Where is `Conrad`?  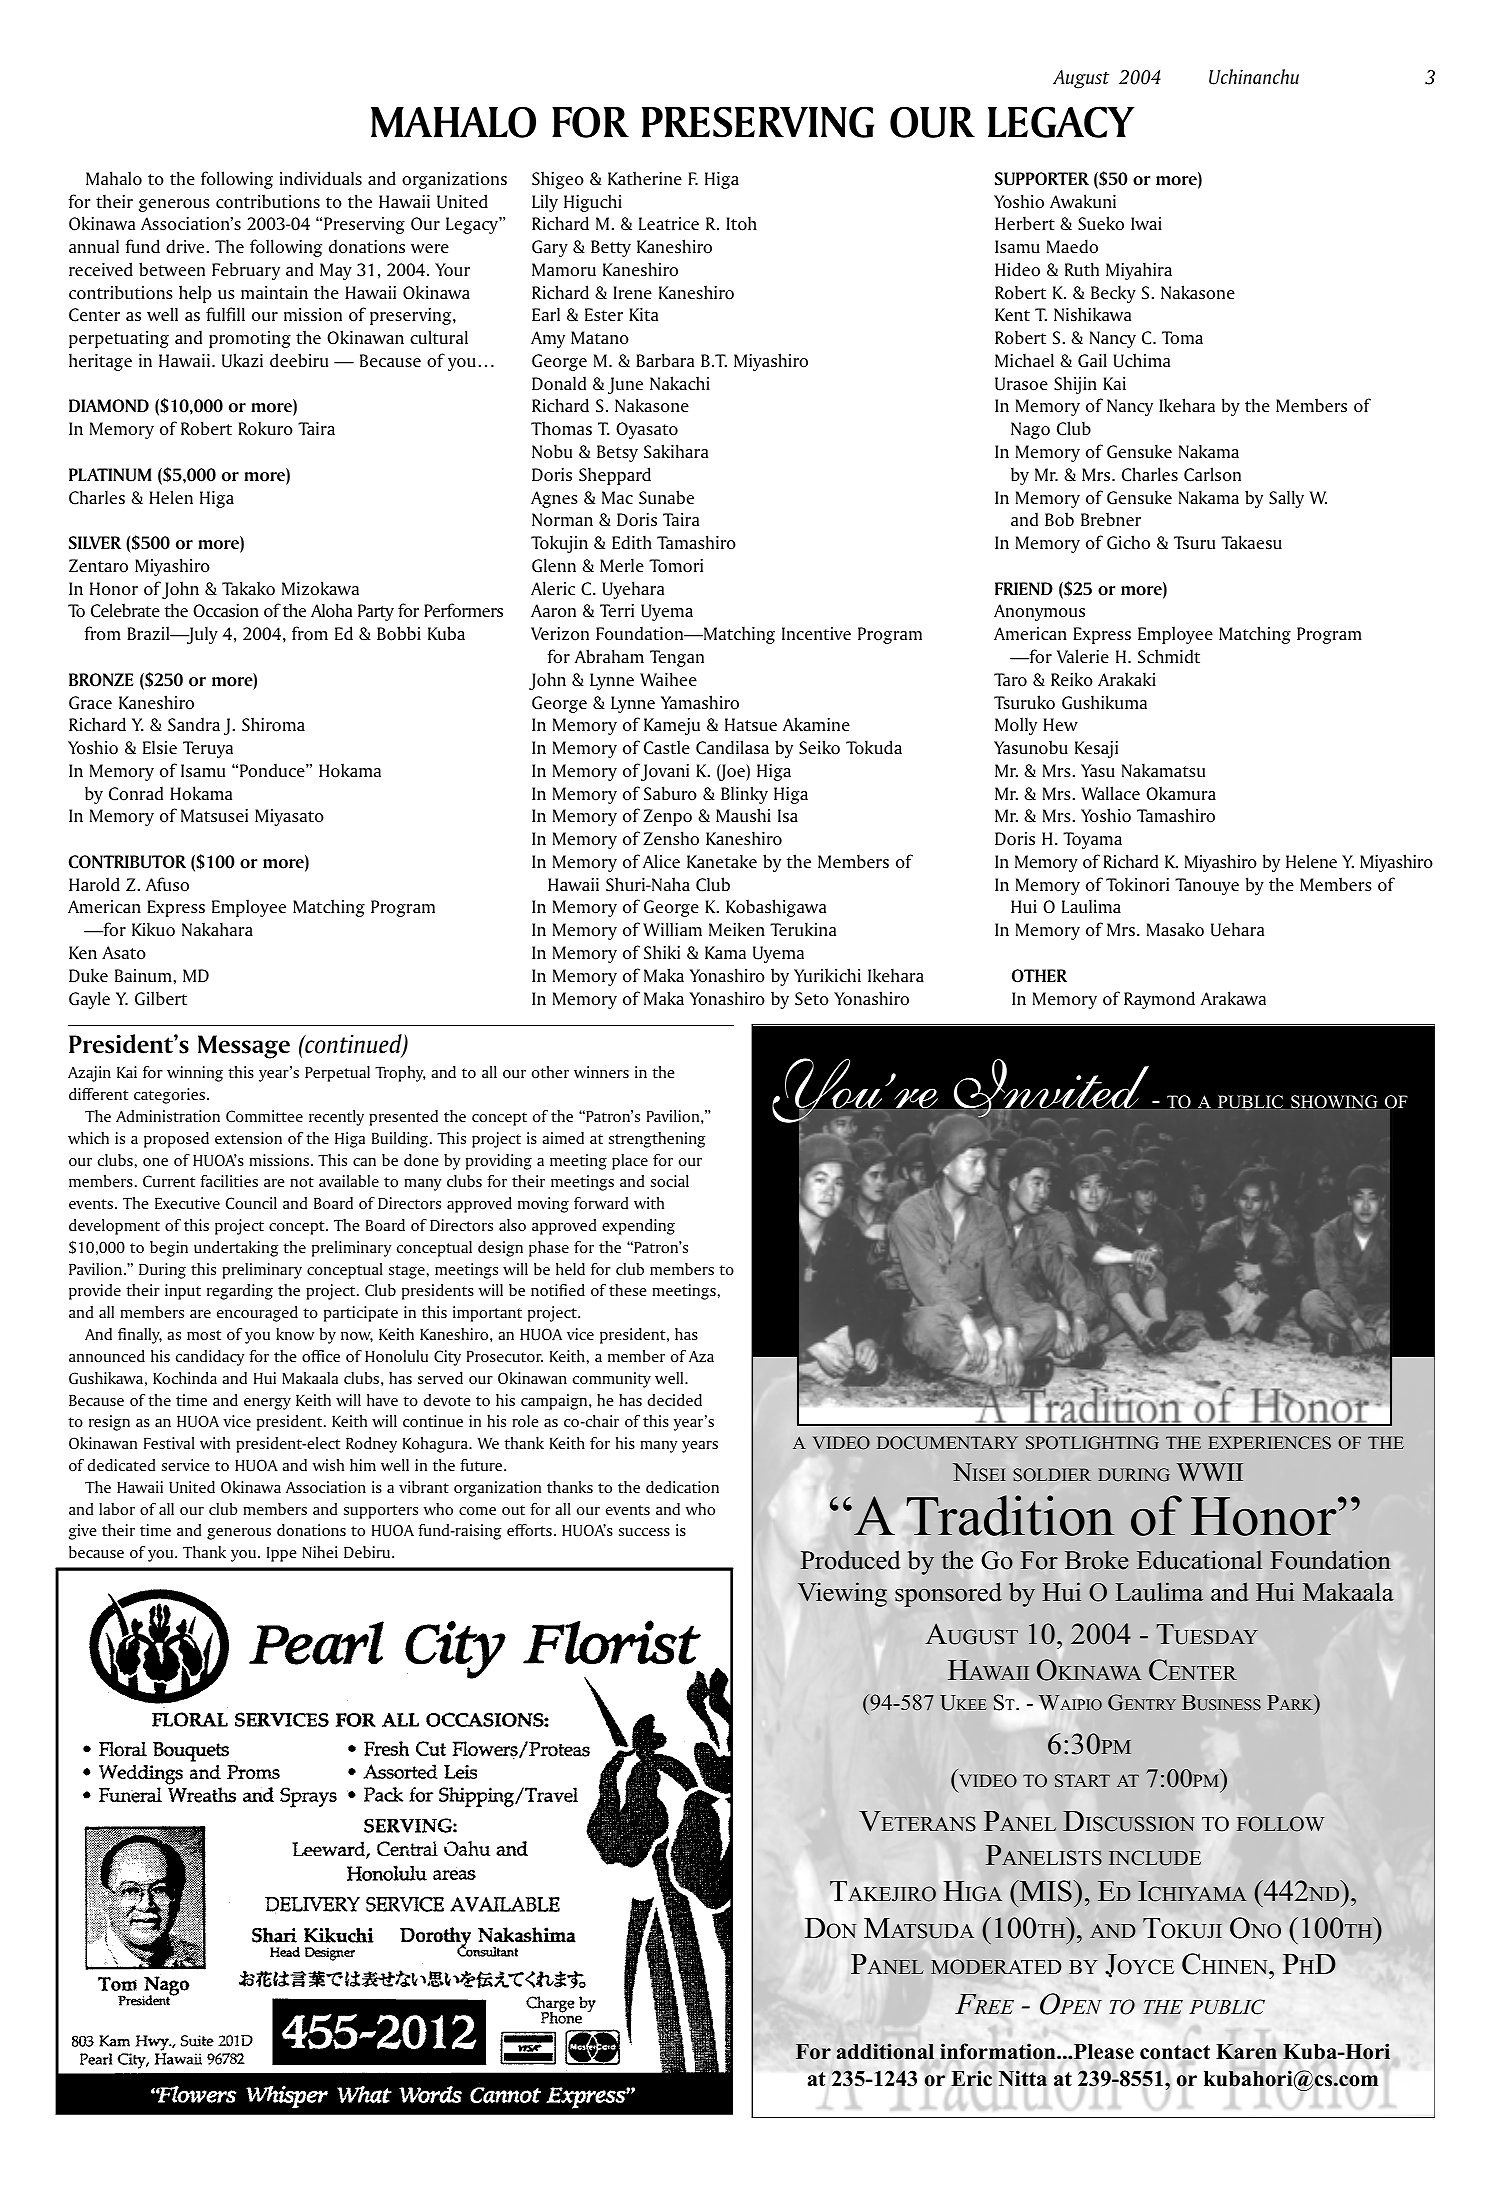 Conrad is located at coordinates (136, 793).
